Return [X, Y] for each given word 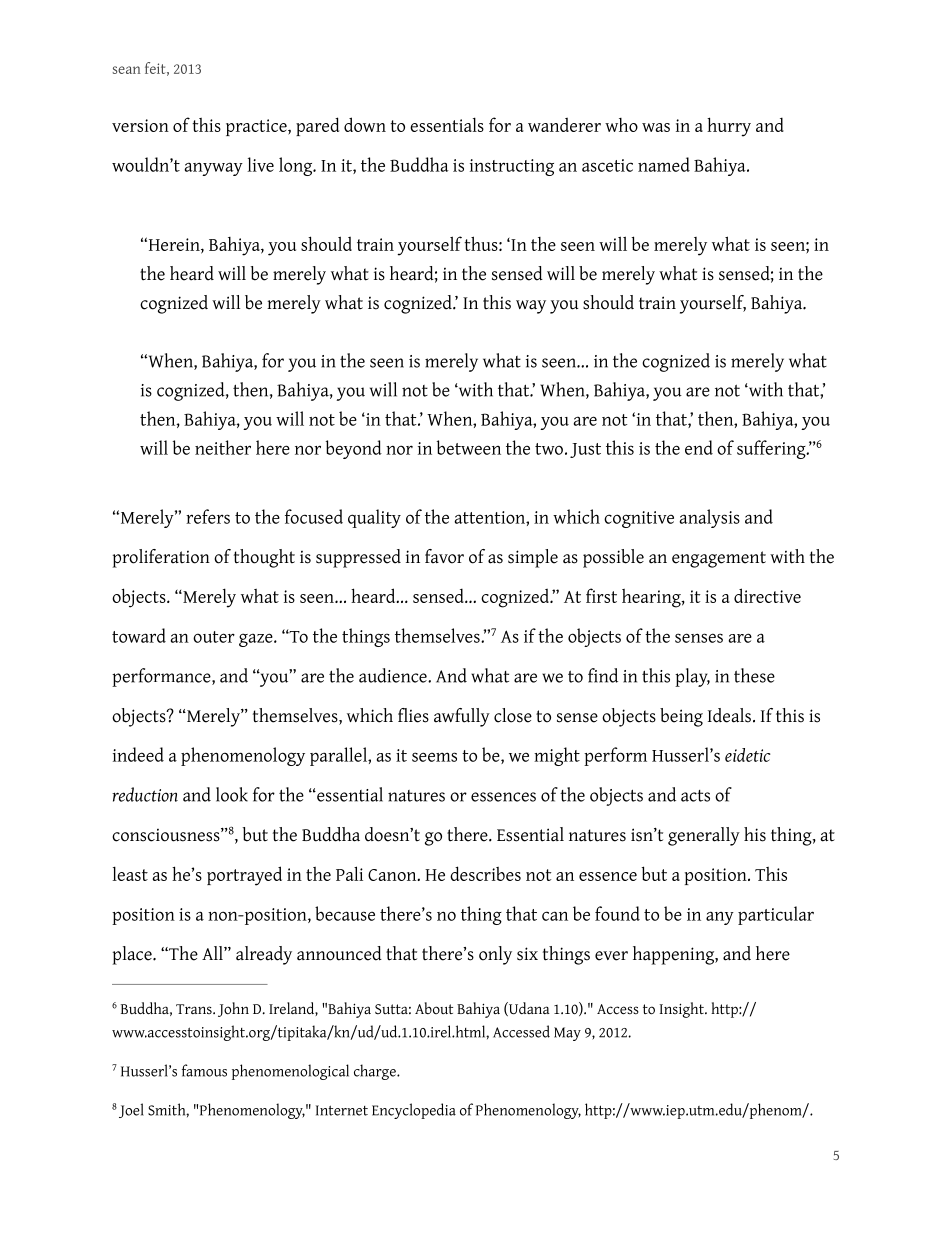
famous [204, 1070]
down [365, 124]
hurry [729, 127]
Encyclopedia [414, 1111]
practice [257, 127]
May [567, 1034]
